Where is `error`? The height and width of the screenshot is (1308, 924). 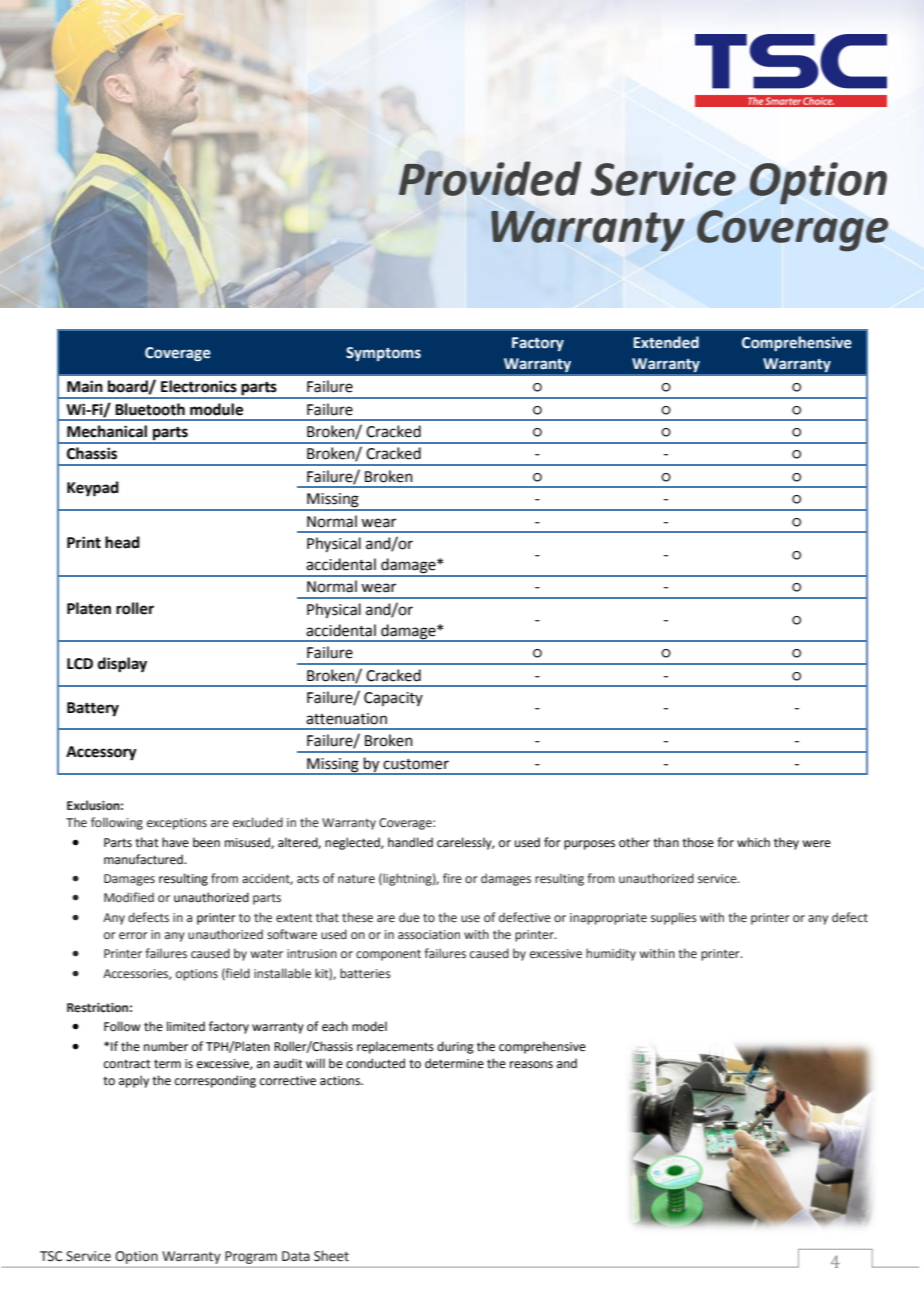 error is located at coordinates (133, 936).
